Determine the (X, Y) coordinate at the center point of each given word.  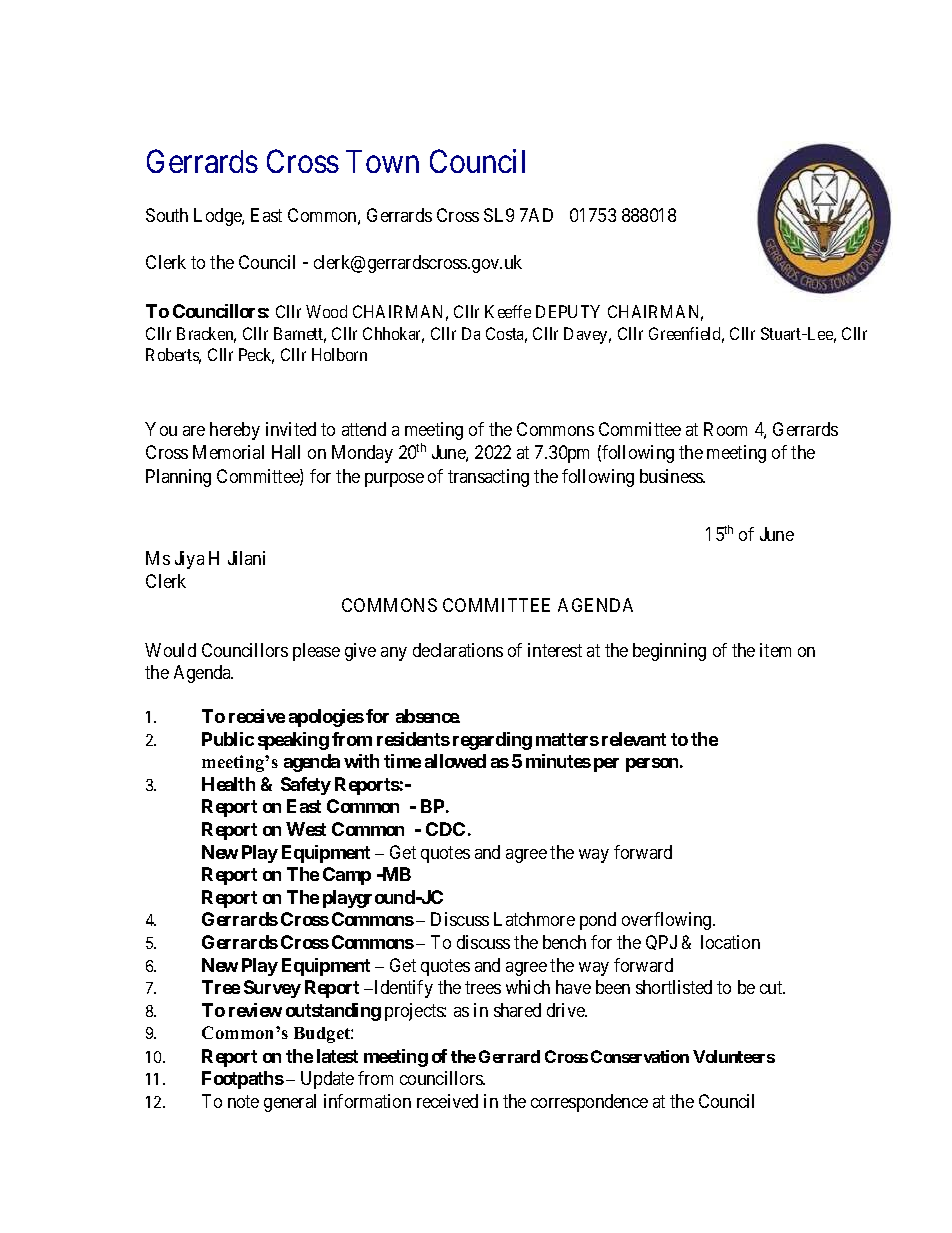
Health (228, 784)
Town (382, 161)
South (167, 215)
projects (415, 1012)
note (243, 1101)
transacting (488, 478)
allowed (455, 761)
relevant (634, 739)
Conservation (640, 1056)
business (672, 476)
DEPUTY (568, 311)
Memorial (228, 452)
